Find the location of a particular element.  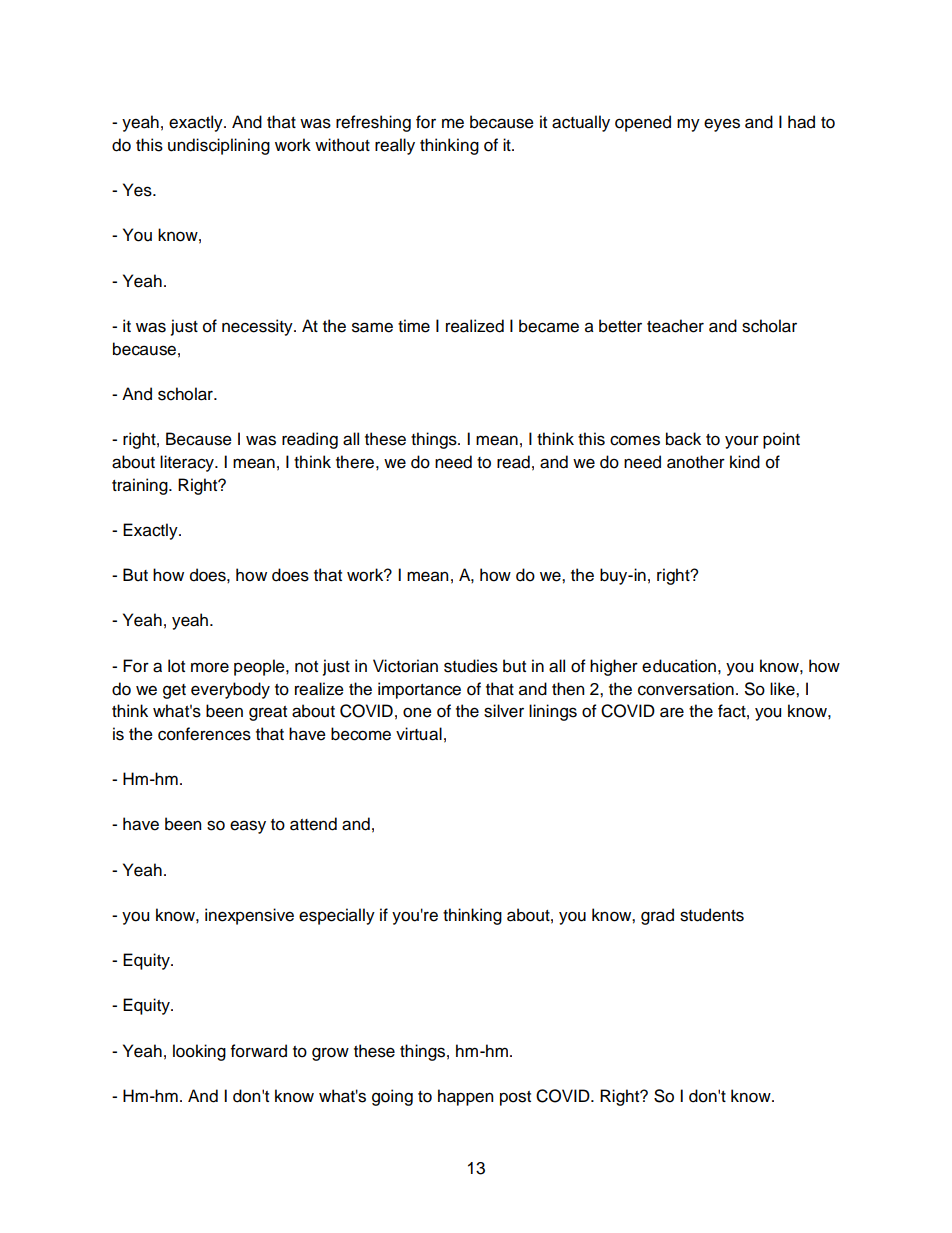

virtual is located at coordinates (419, 734).
